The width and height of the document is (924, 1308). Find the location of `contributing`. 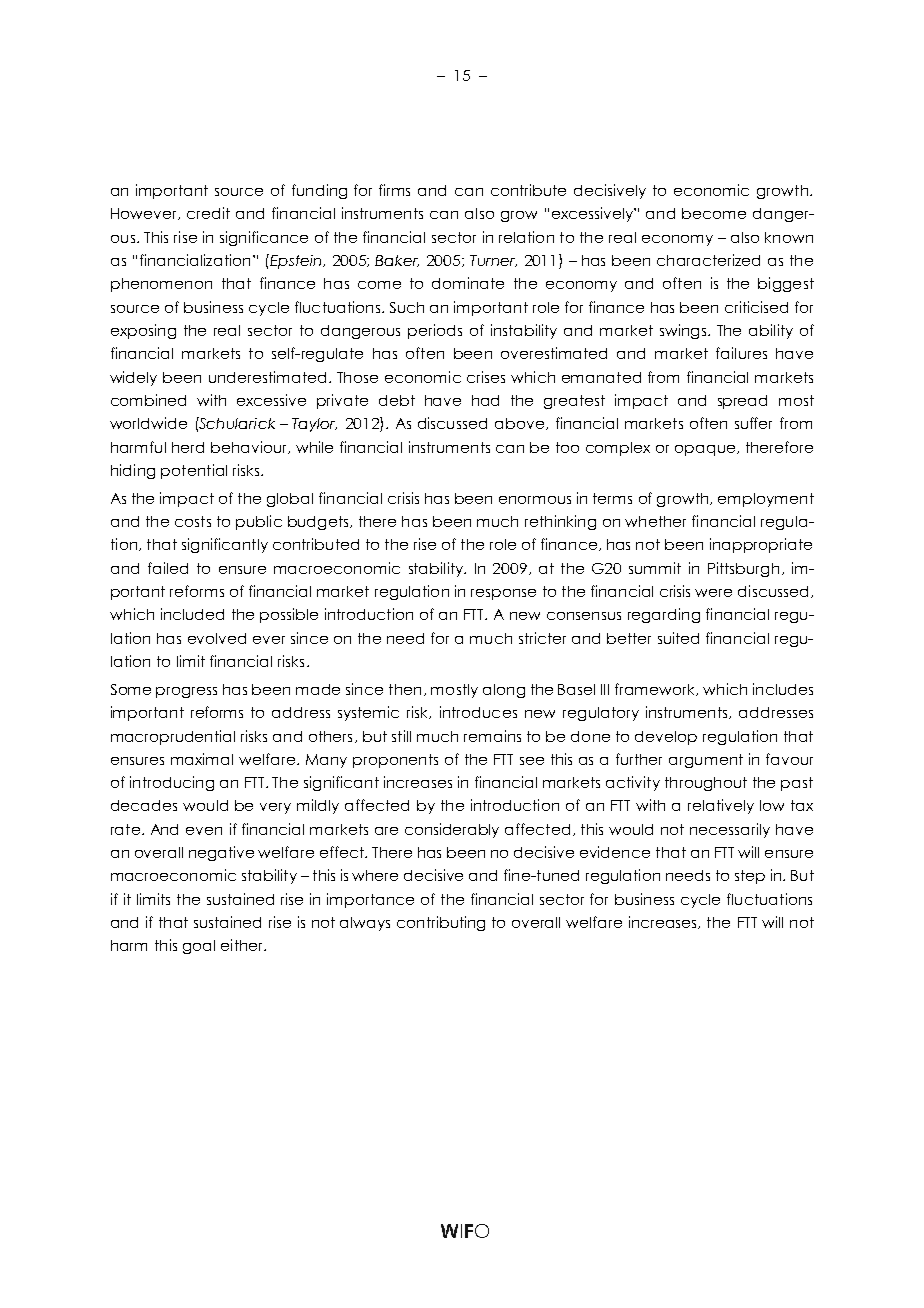

contributing is located at coordinates (441, 923).
